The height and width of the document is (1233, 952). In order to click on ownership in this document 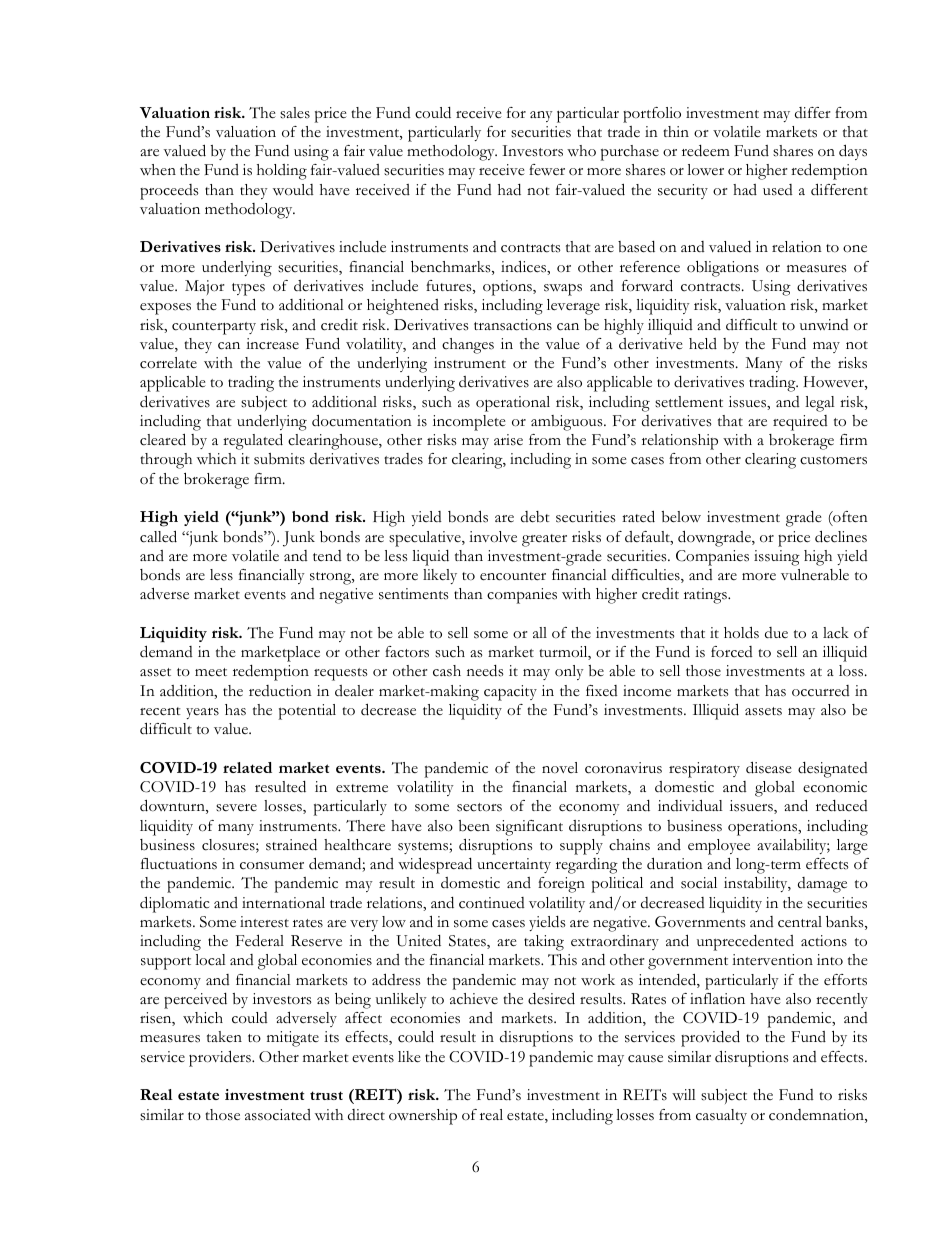, I will do `click(423, 1117)`.
